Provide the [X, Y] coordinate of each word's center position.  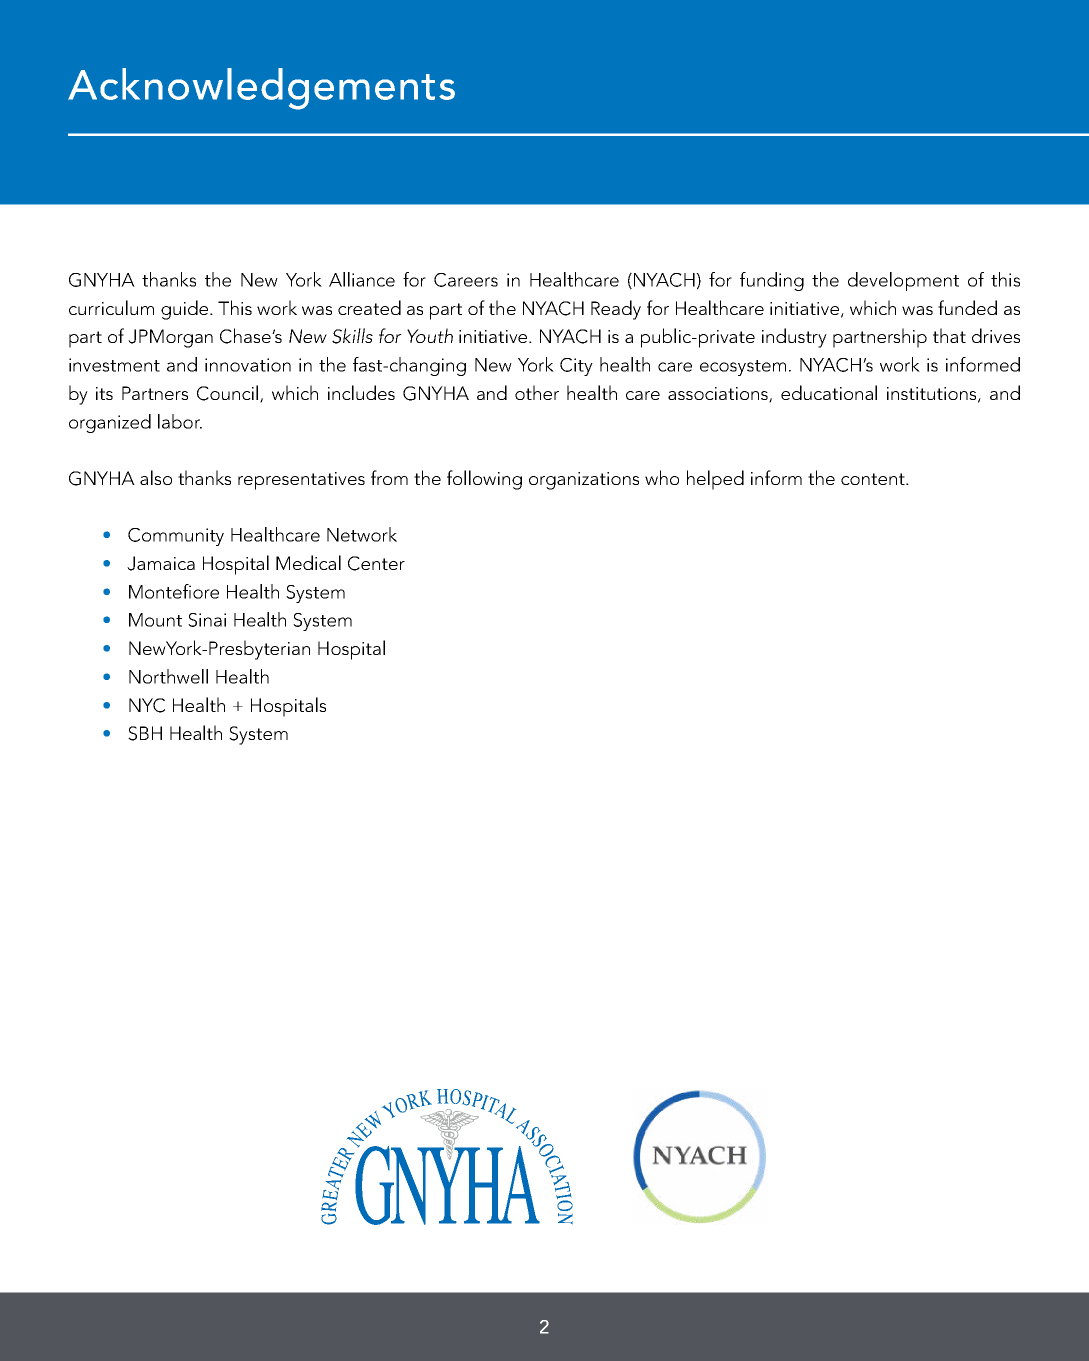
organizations [584, 481]
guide [184, 310]
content [874, 479]
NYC [147, 705]
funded [967, 307]
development [903, 281]
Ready [616, 310]
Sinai [207, 620]
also [156, 477]
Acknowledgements [261, 89]
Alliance [362, 279]
